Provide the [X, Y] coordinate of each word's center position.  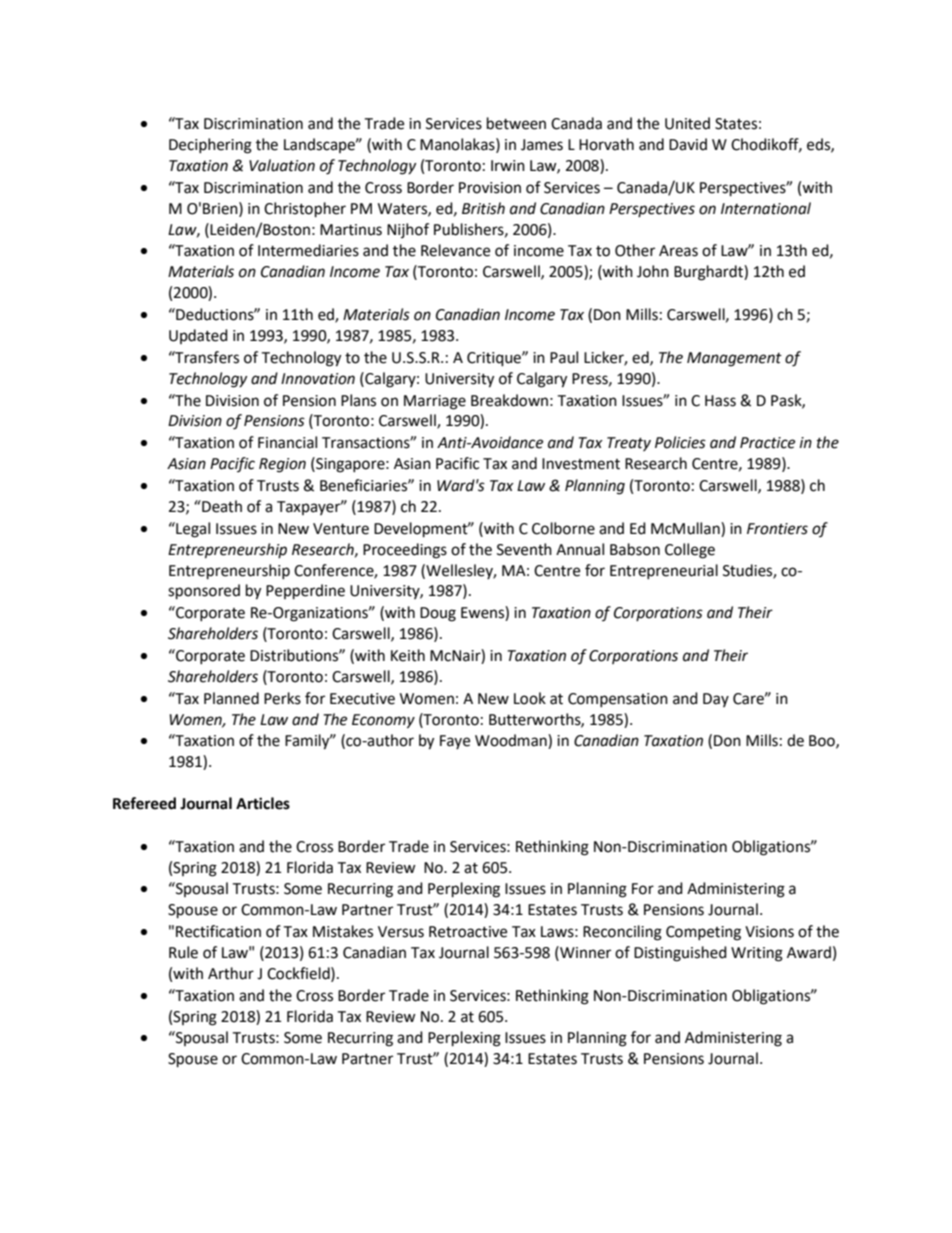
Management [734, 359]
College [690, 551]
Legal [192, 530]
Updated [198, 336]
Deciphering [210, 146]
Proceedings [405, 551]
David [688, 144]
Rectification [218, 931]
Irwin [508, 165]
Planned [231, 698]
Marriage [435, 402]
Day [716, 700]
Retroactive [468, 932]
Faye [455, 742]
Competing [703, 933]
